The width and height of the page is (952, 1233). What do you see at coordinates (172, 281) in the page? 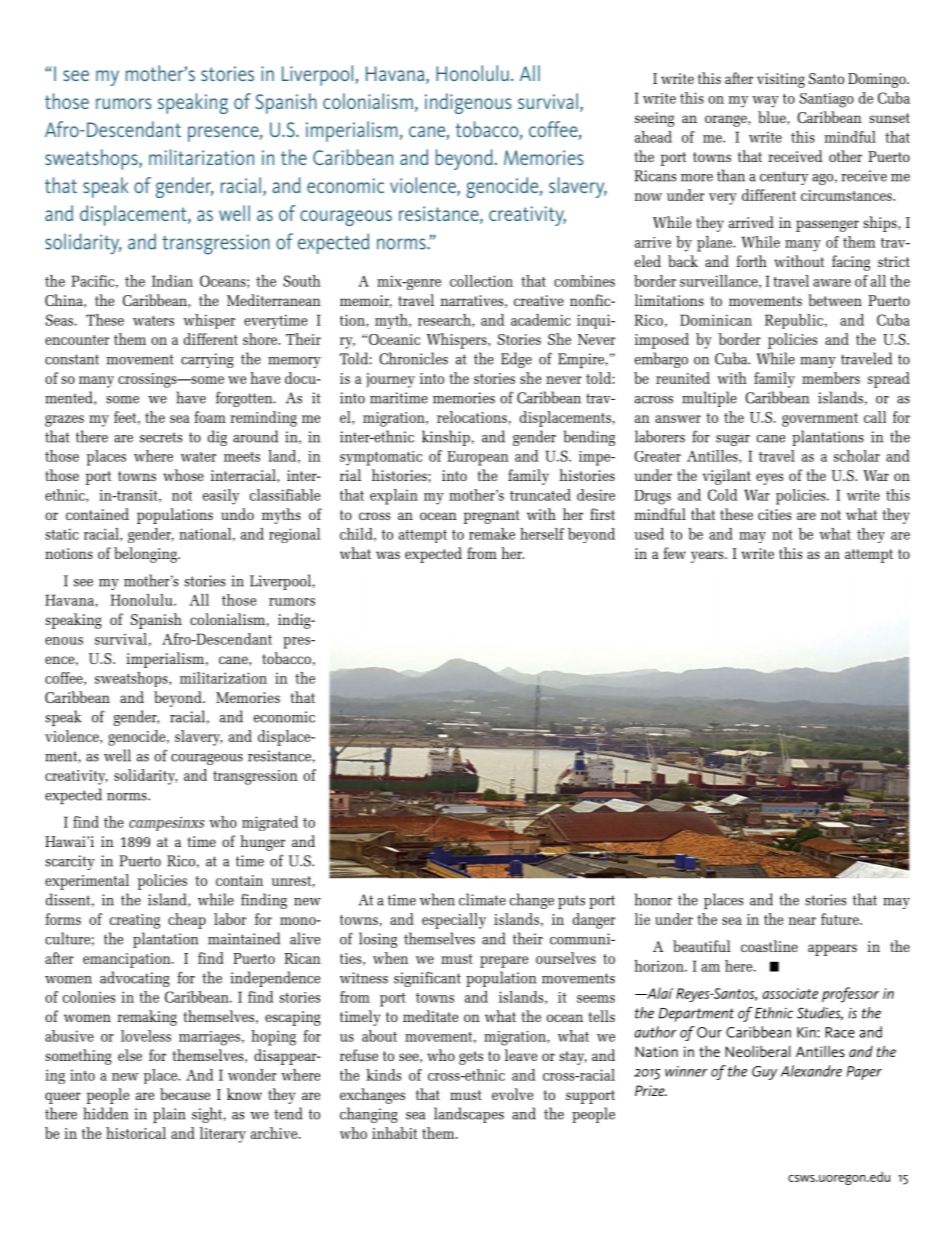
I see `Indian` at bounding box center [172, 281].
